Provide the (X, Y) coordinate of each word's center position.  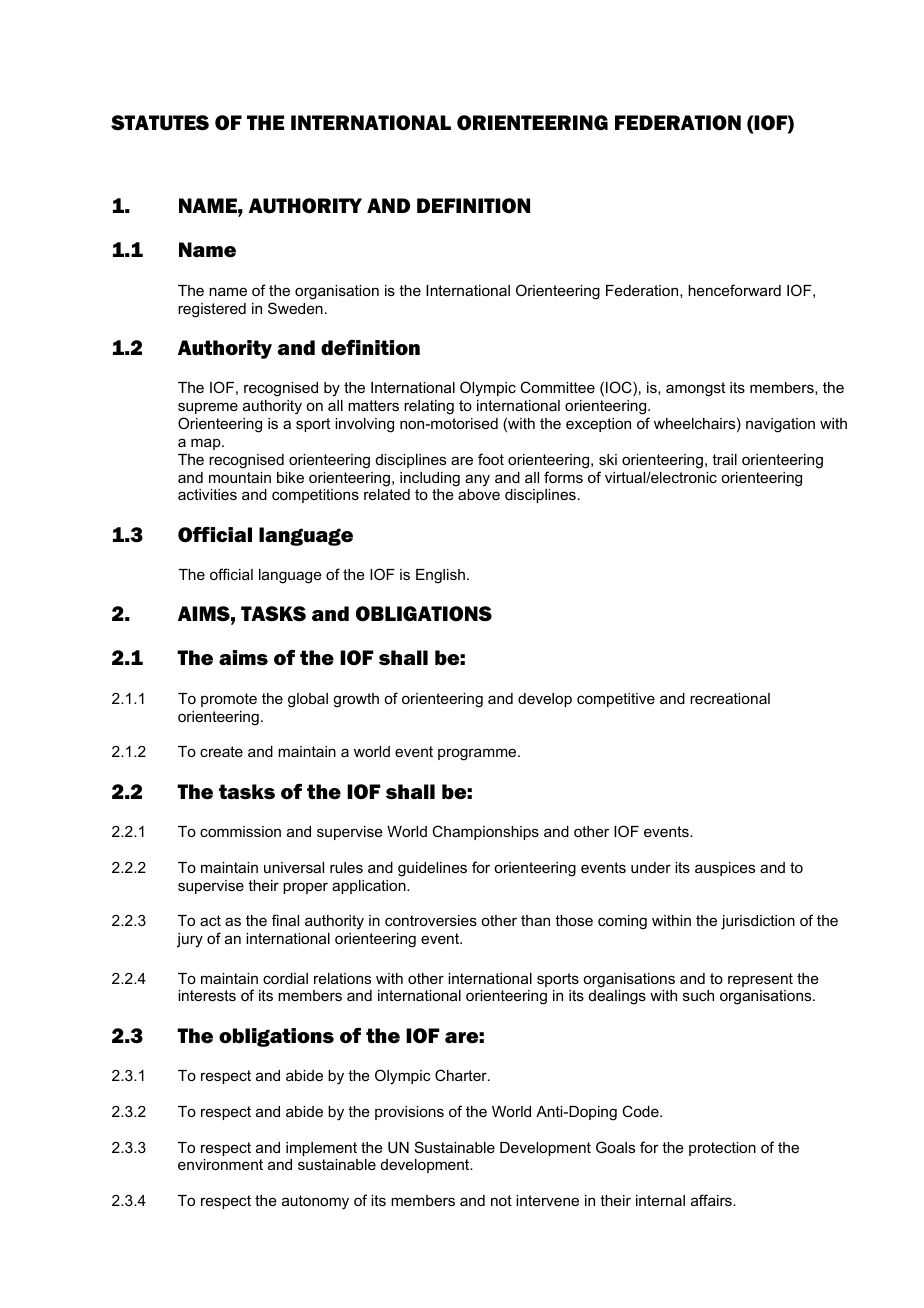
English (440, 576)
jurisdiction (758, 922)
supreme (208, 408)
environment (220, 1164)
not (501, 1200)
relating (429, 407)
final (285, 920)
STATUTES (160, 123)
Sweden (295, 308)
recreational (730, 698)
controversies (431, 920)
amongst (695, 389)
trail (724, 459)
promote (229, 700)
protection (722, 1149)
